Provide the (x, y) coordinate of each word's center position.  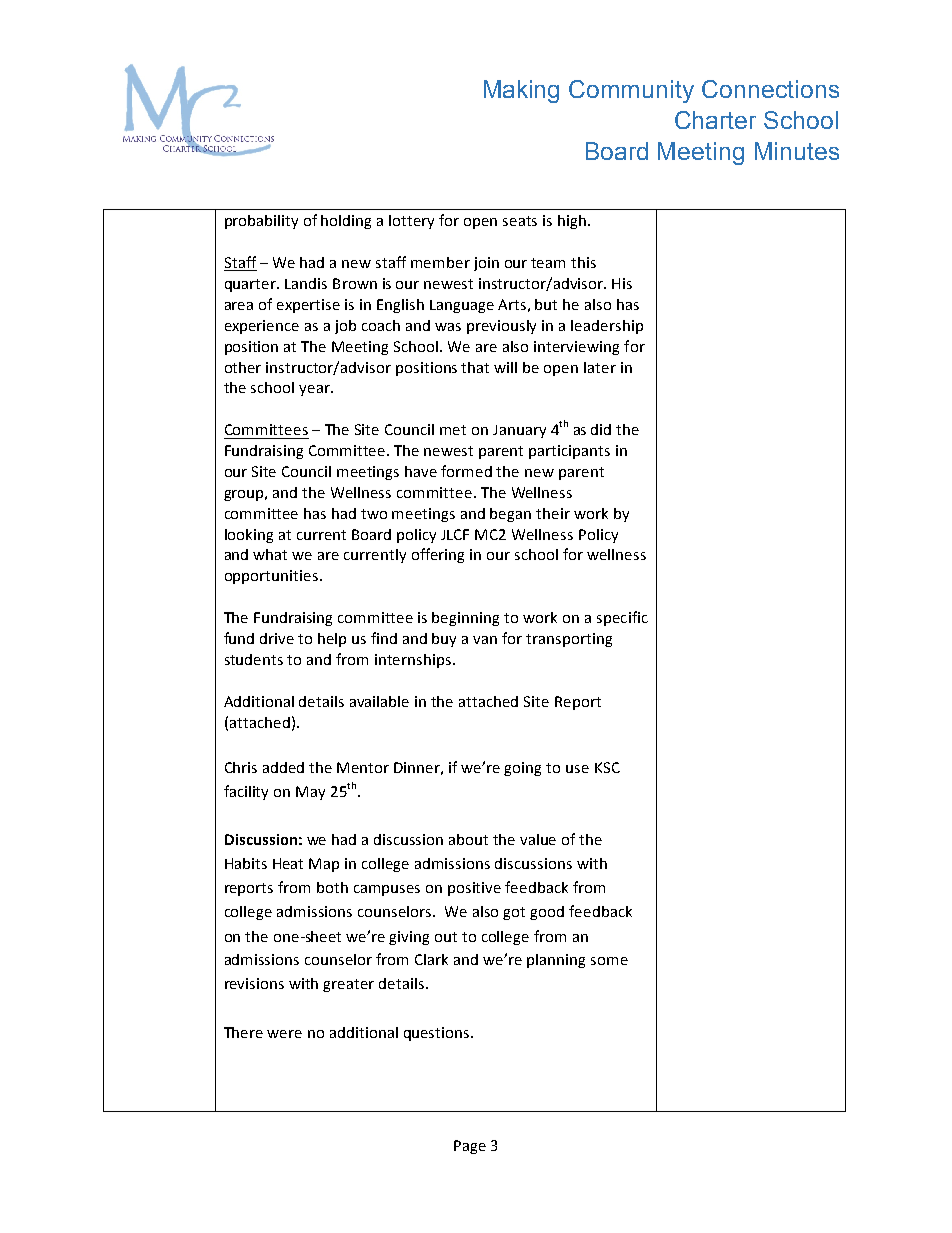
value (538, 839)
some (609, 961)
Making (521, 91)
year (315, 390)
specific (622, 618)
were (284, 1034)
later (600, 367)
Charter (715, 120)
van (485, 640)
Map (324, 865)
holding (346, 222)
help (332, 640)
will (505, 367)
